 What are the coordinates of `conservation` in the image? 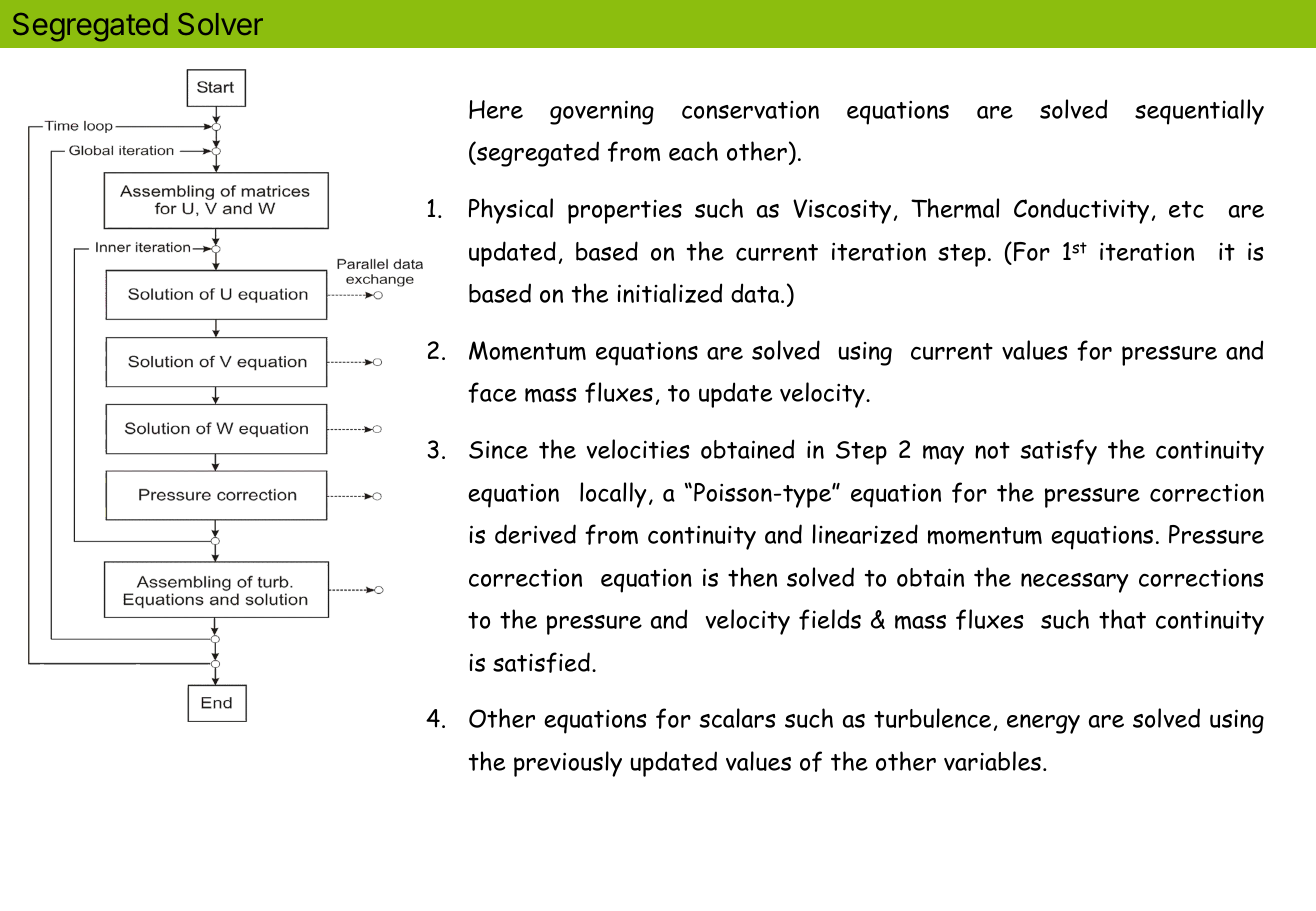 It's located at (750, 110).
